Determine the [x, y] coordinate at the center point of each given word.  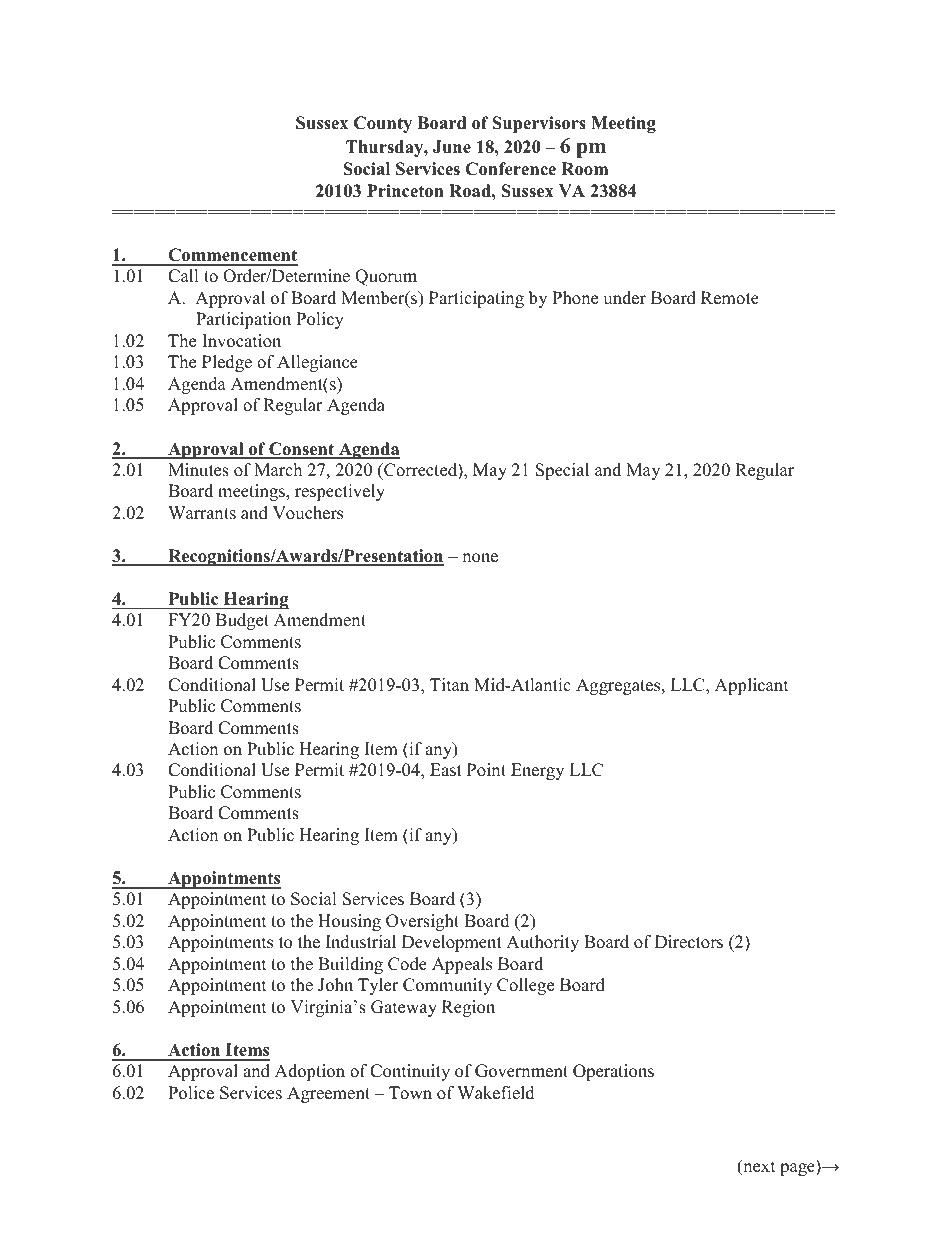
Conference [510, 169]
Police [191, 1093]
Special [562, 471]
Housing [349, 922]
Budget [242, 621]
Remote [730, 298]
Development [452, 943]
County [383, 124]
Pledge [227, 363]
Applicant [752, 686]
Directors [689, 942]
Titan [449, 684]
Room [584, 169]
